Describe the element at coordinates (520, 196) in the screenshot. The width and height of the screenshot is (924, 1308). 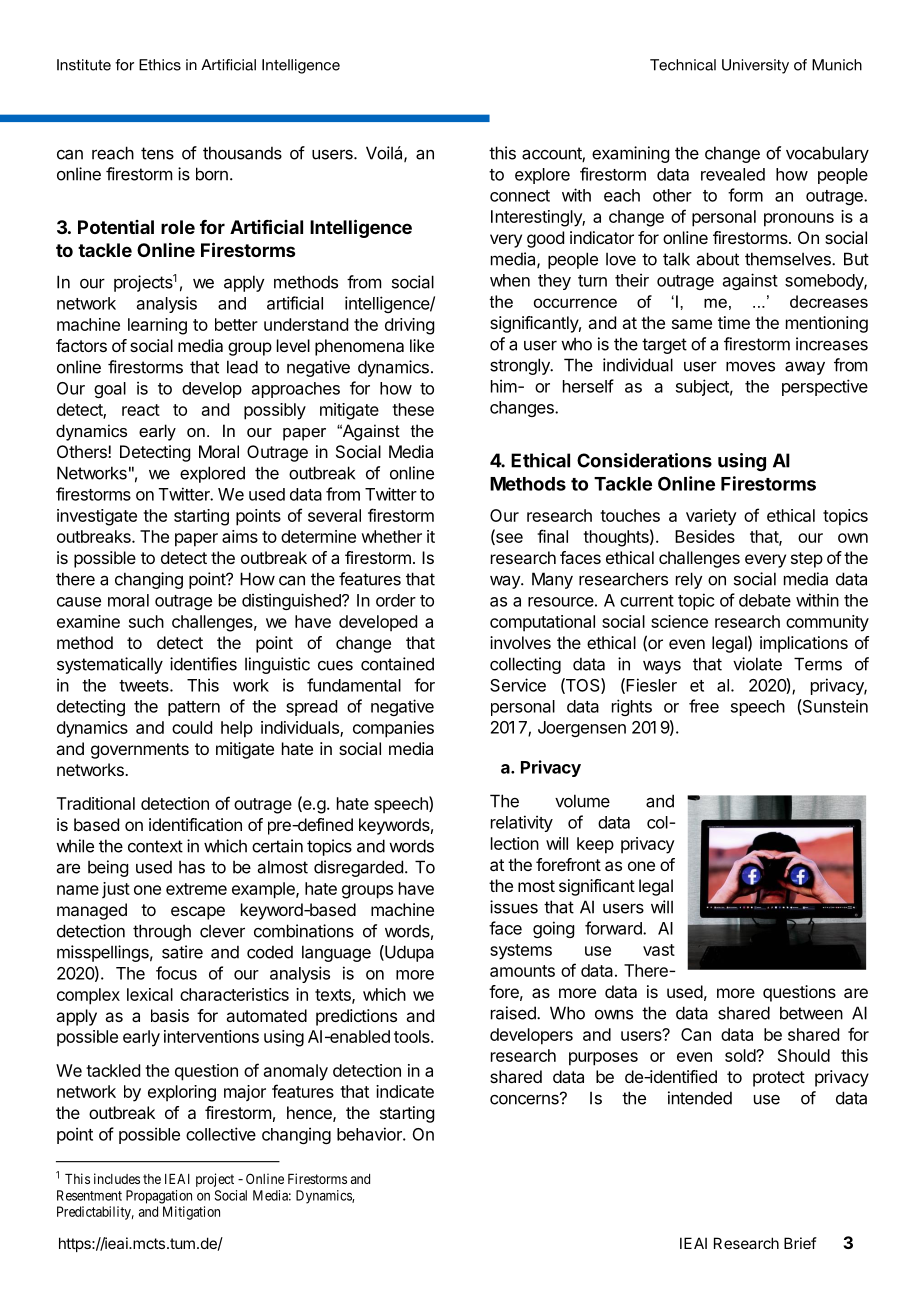
I see `connect` at that location.
